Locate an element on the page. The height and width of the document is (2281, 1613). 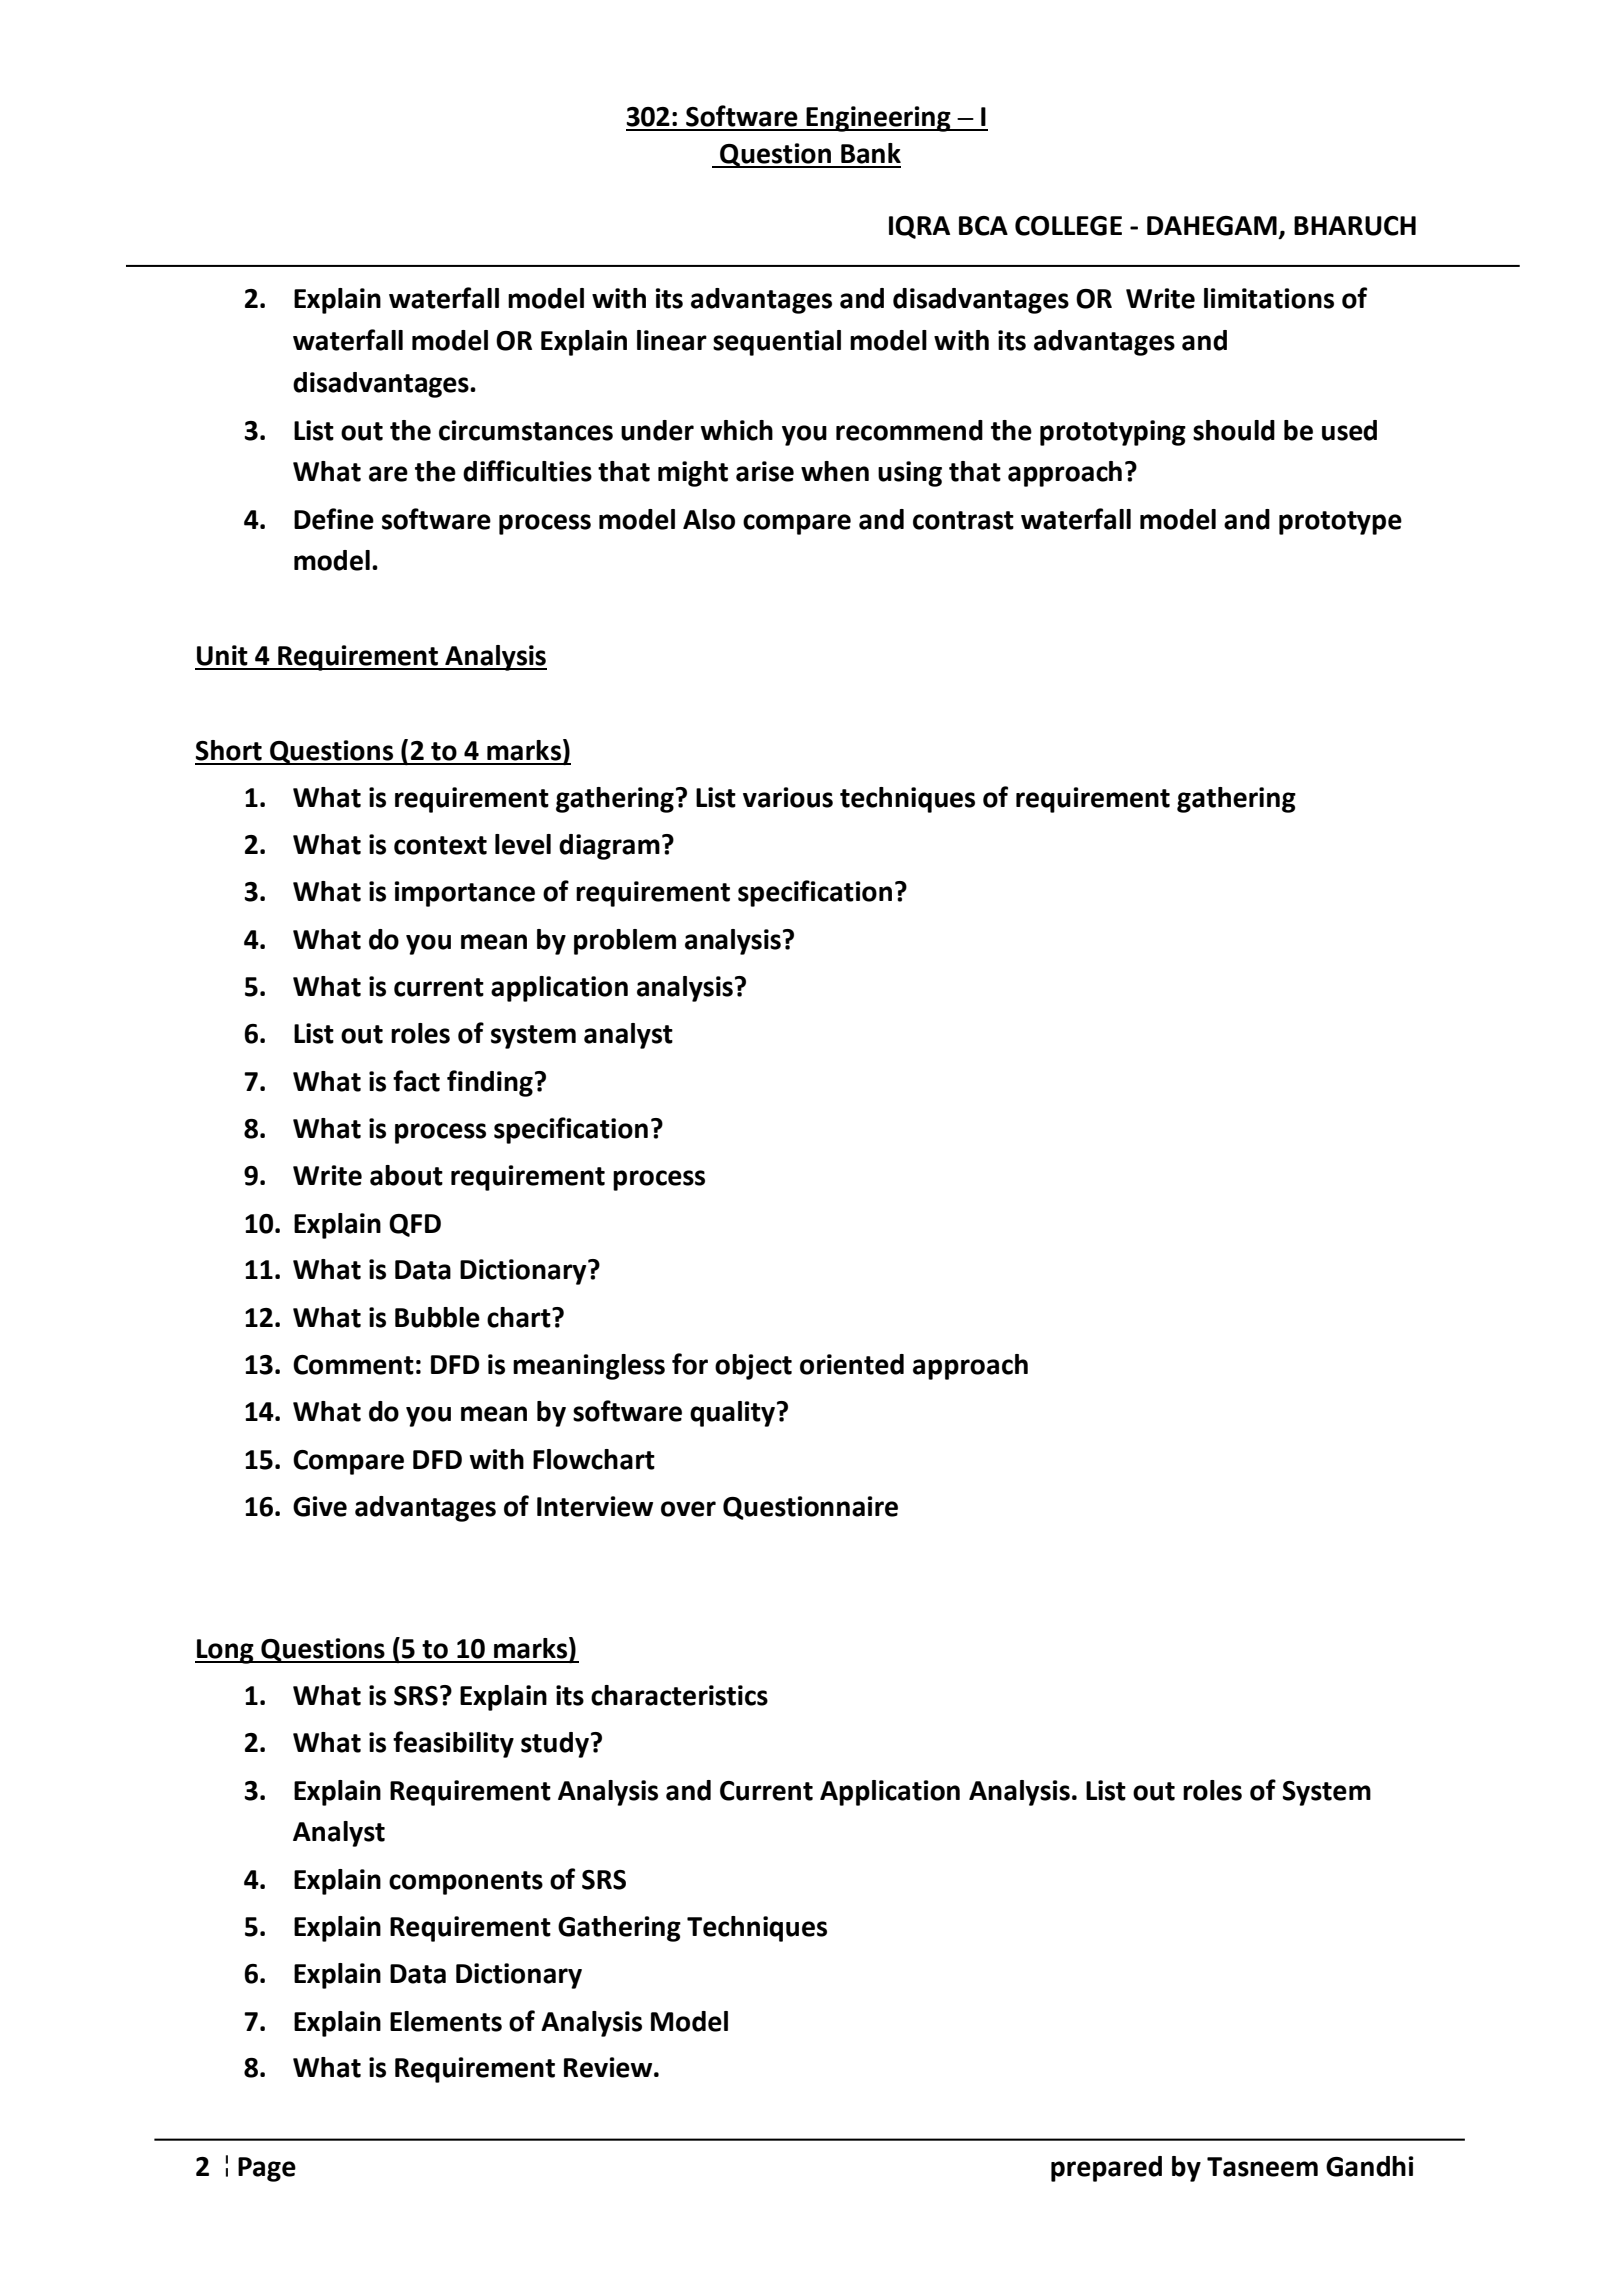
limitations is located at coordinates (1269, 298).
